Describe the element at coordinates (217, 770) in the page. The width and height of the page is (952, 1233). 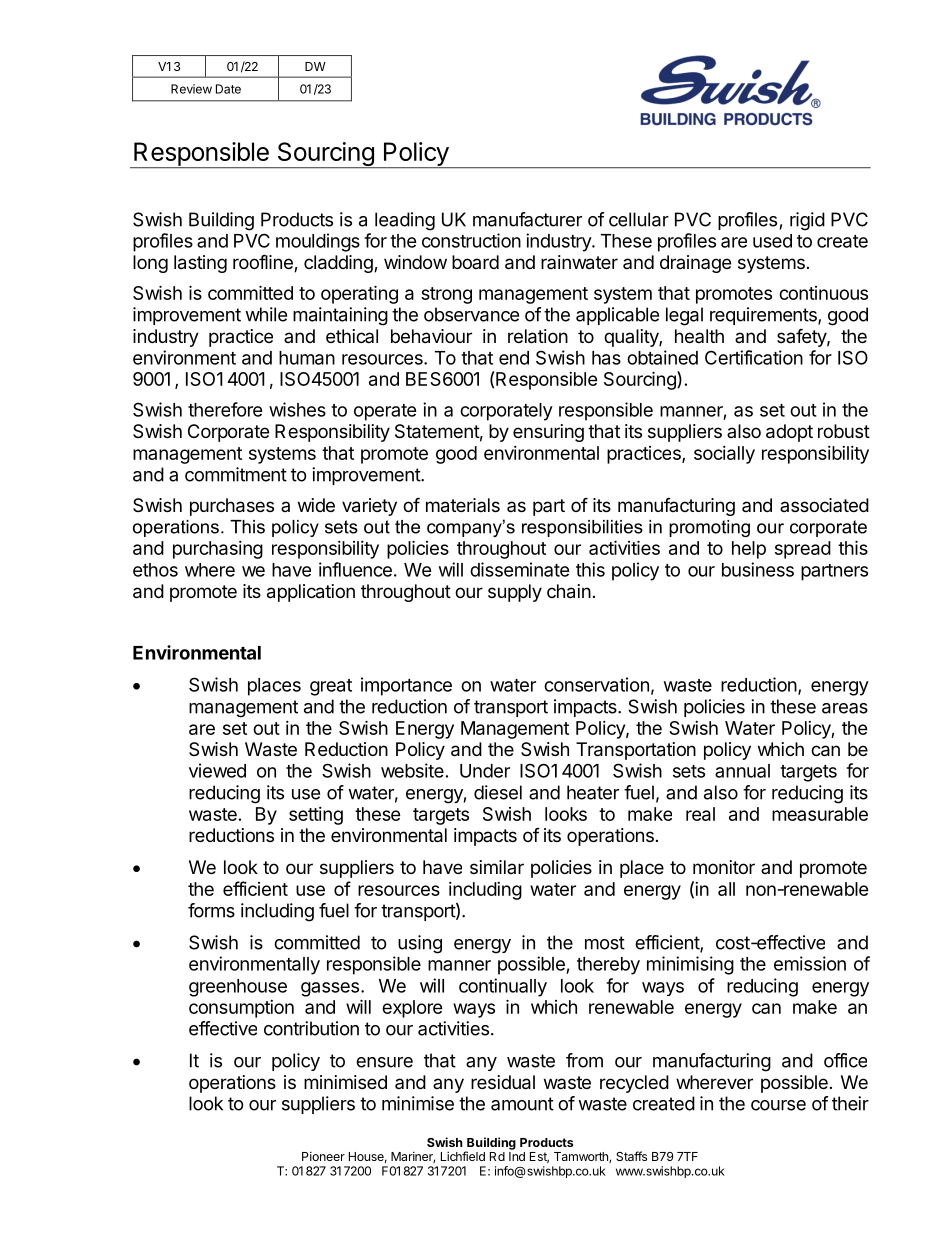
I see `viewed` at that location.
